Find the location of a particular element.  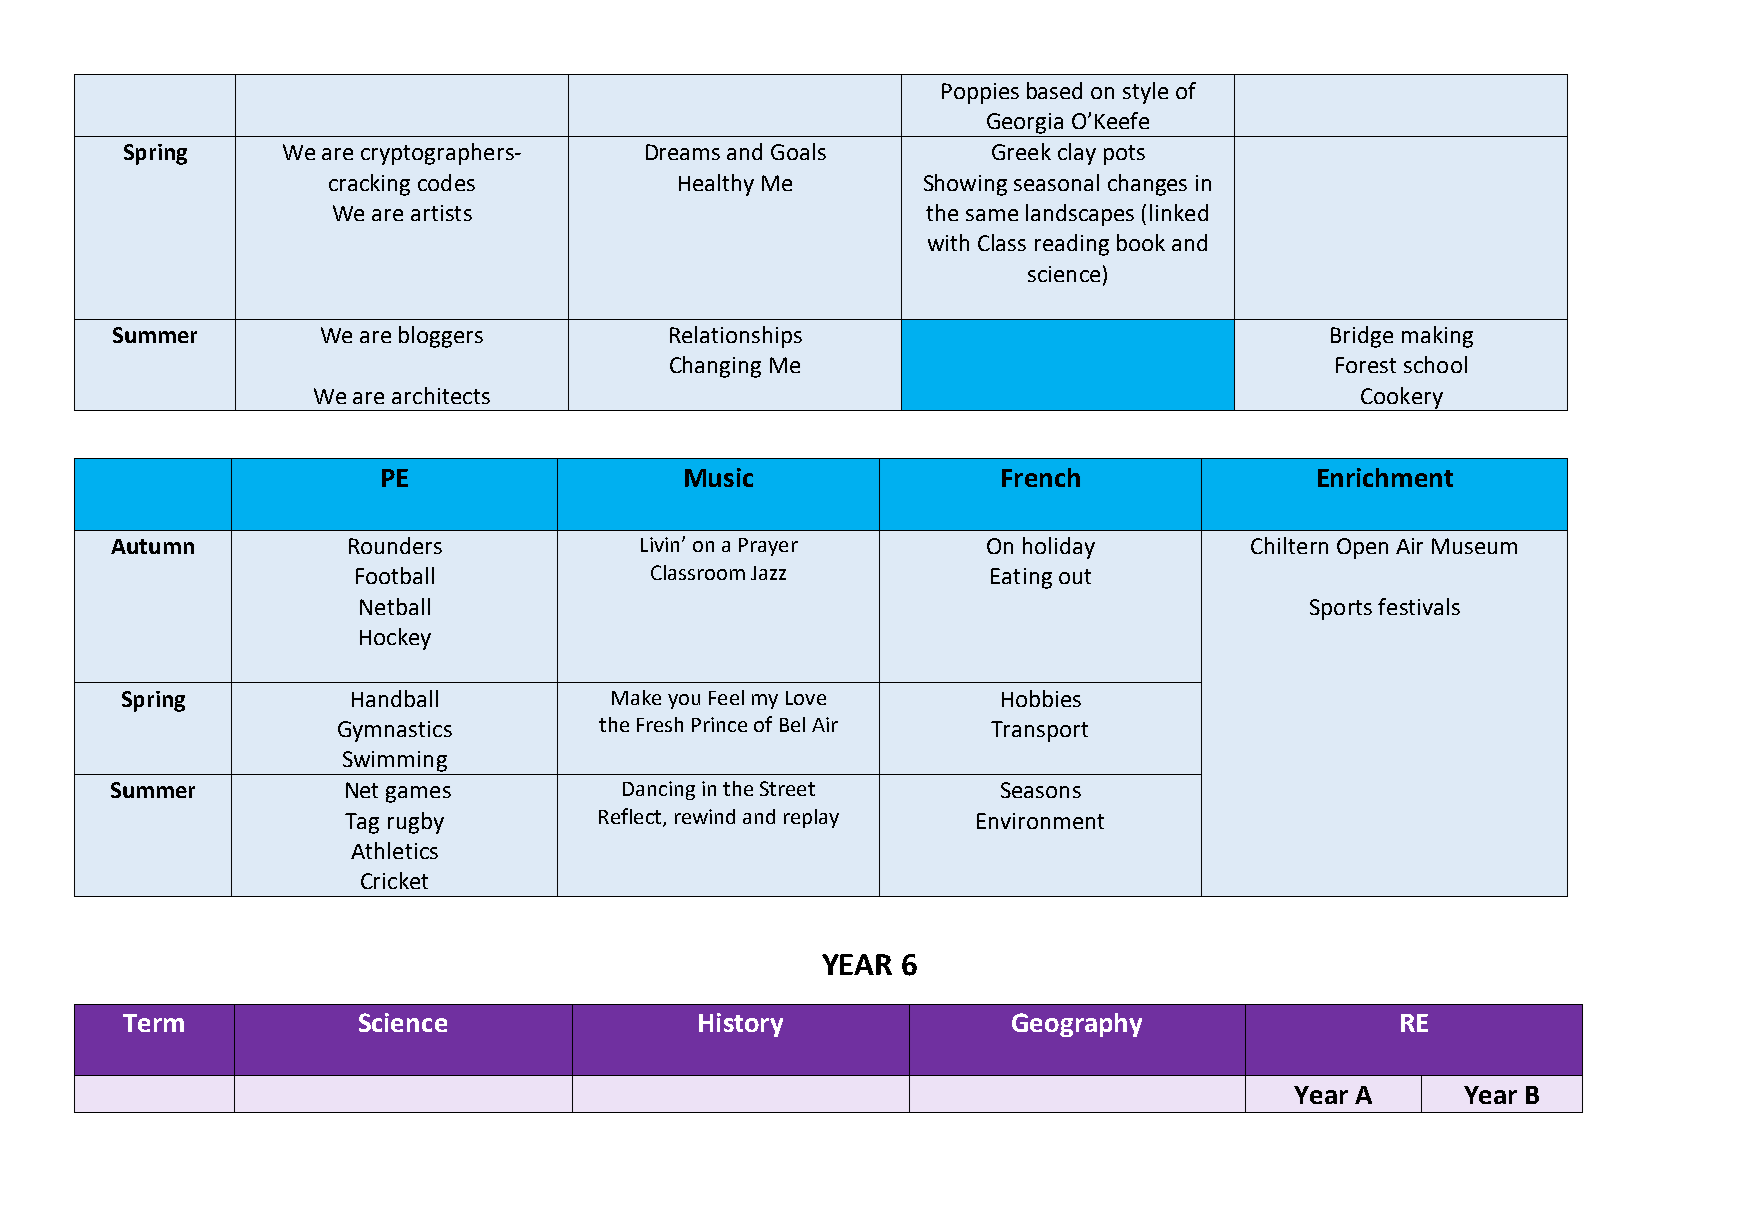

Goals is located at coordinates (798, 151).
